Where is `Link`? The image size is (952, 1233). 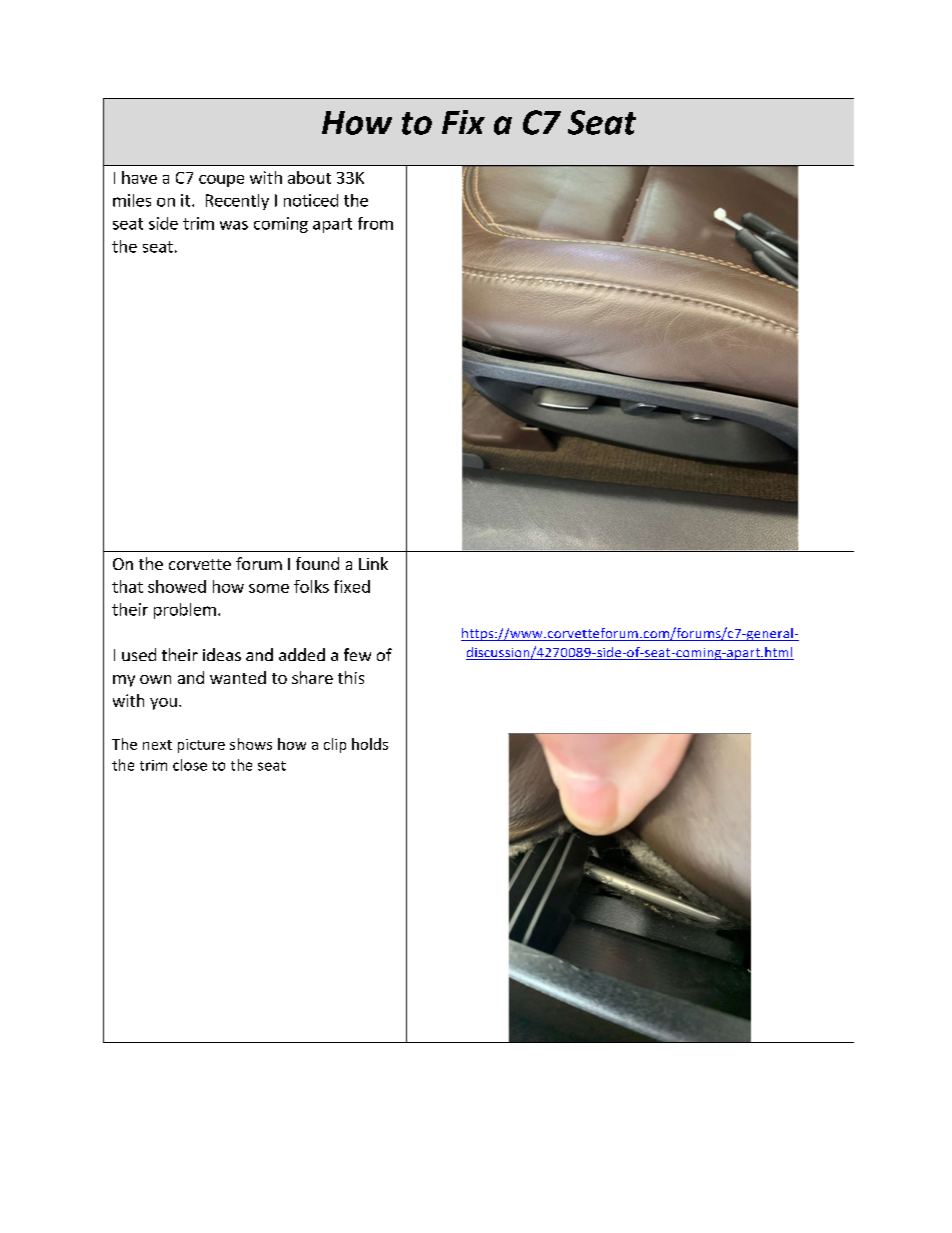
Link is located at coordinates (373, 563).
